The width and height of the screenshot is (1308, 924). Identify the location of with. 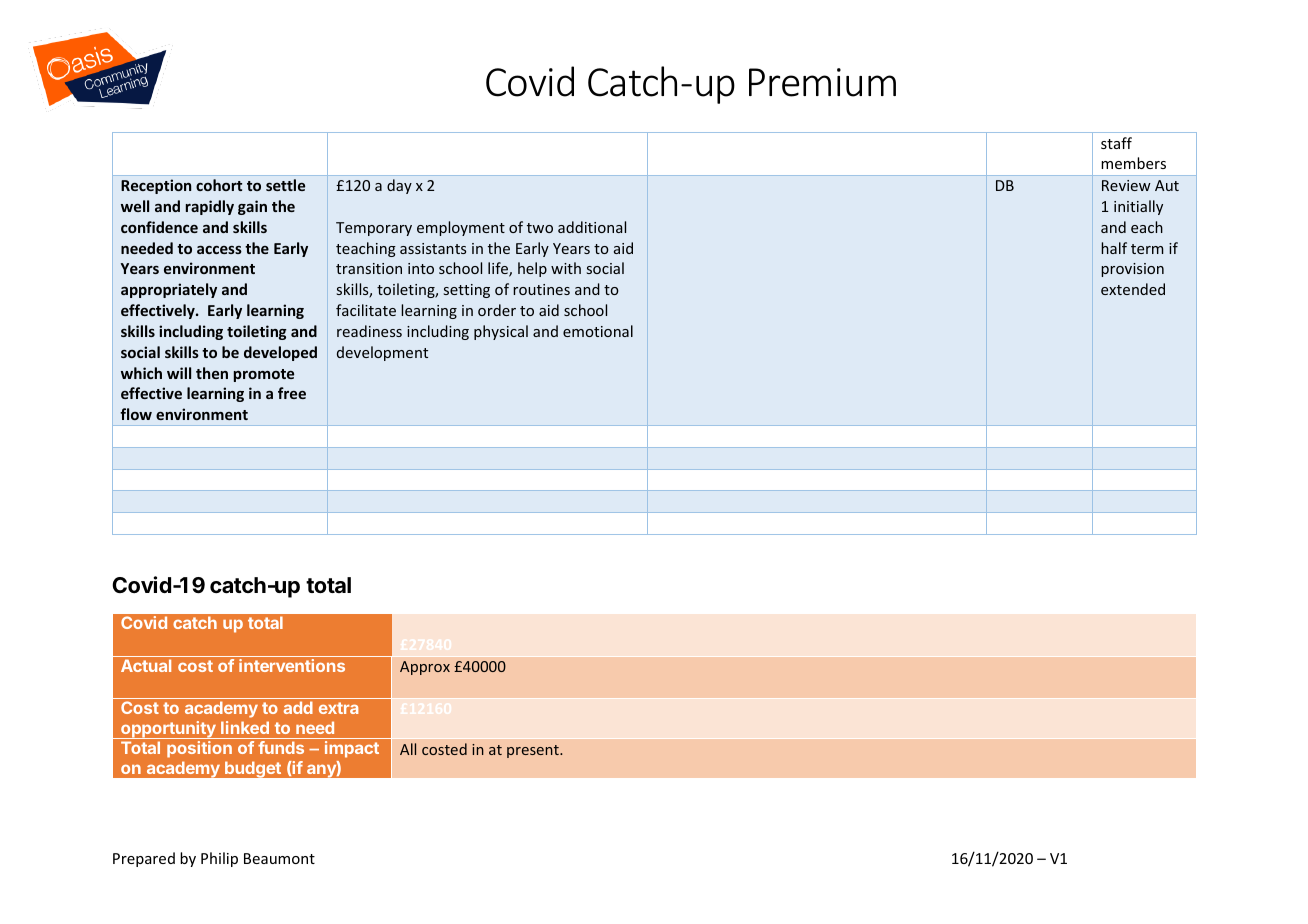
(566, 268).
